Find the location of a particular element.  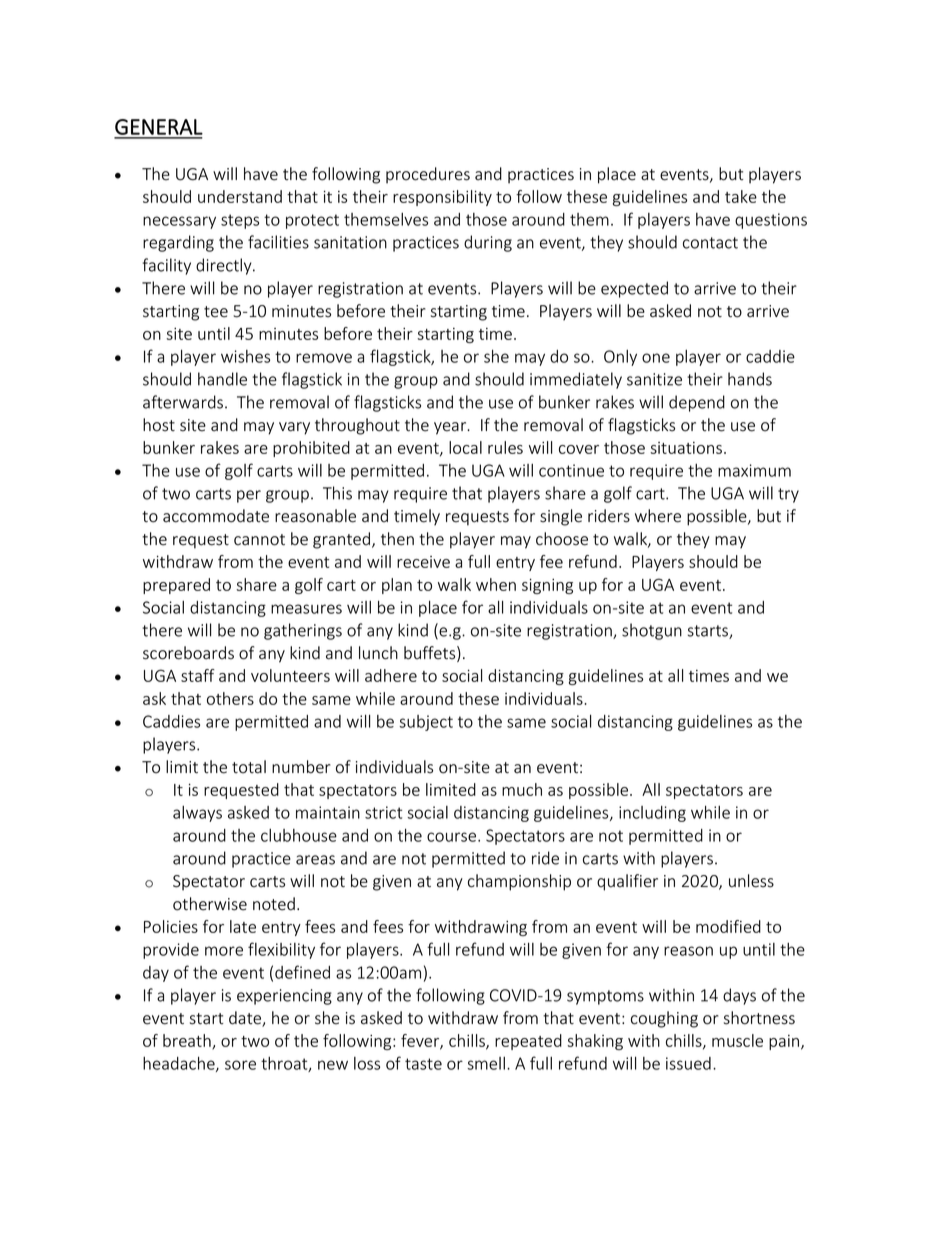

muscle is located at coordinates (737, 1040).
